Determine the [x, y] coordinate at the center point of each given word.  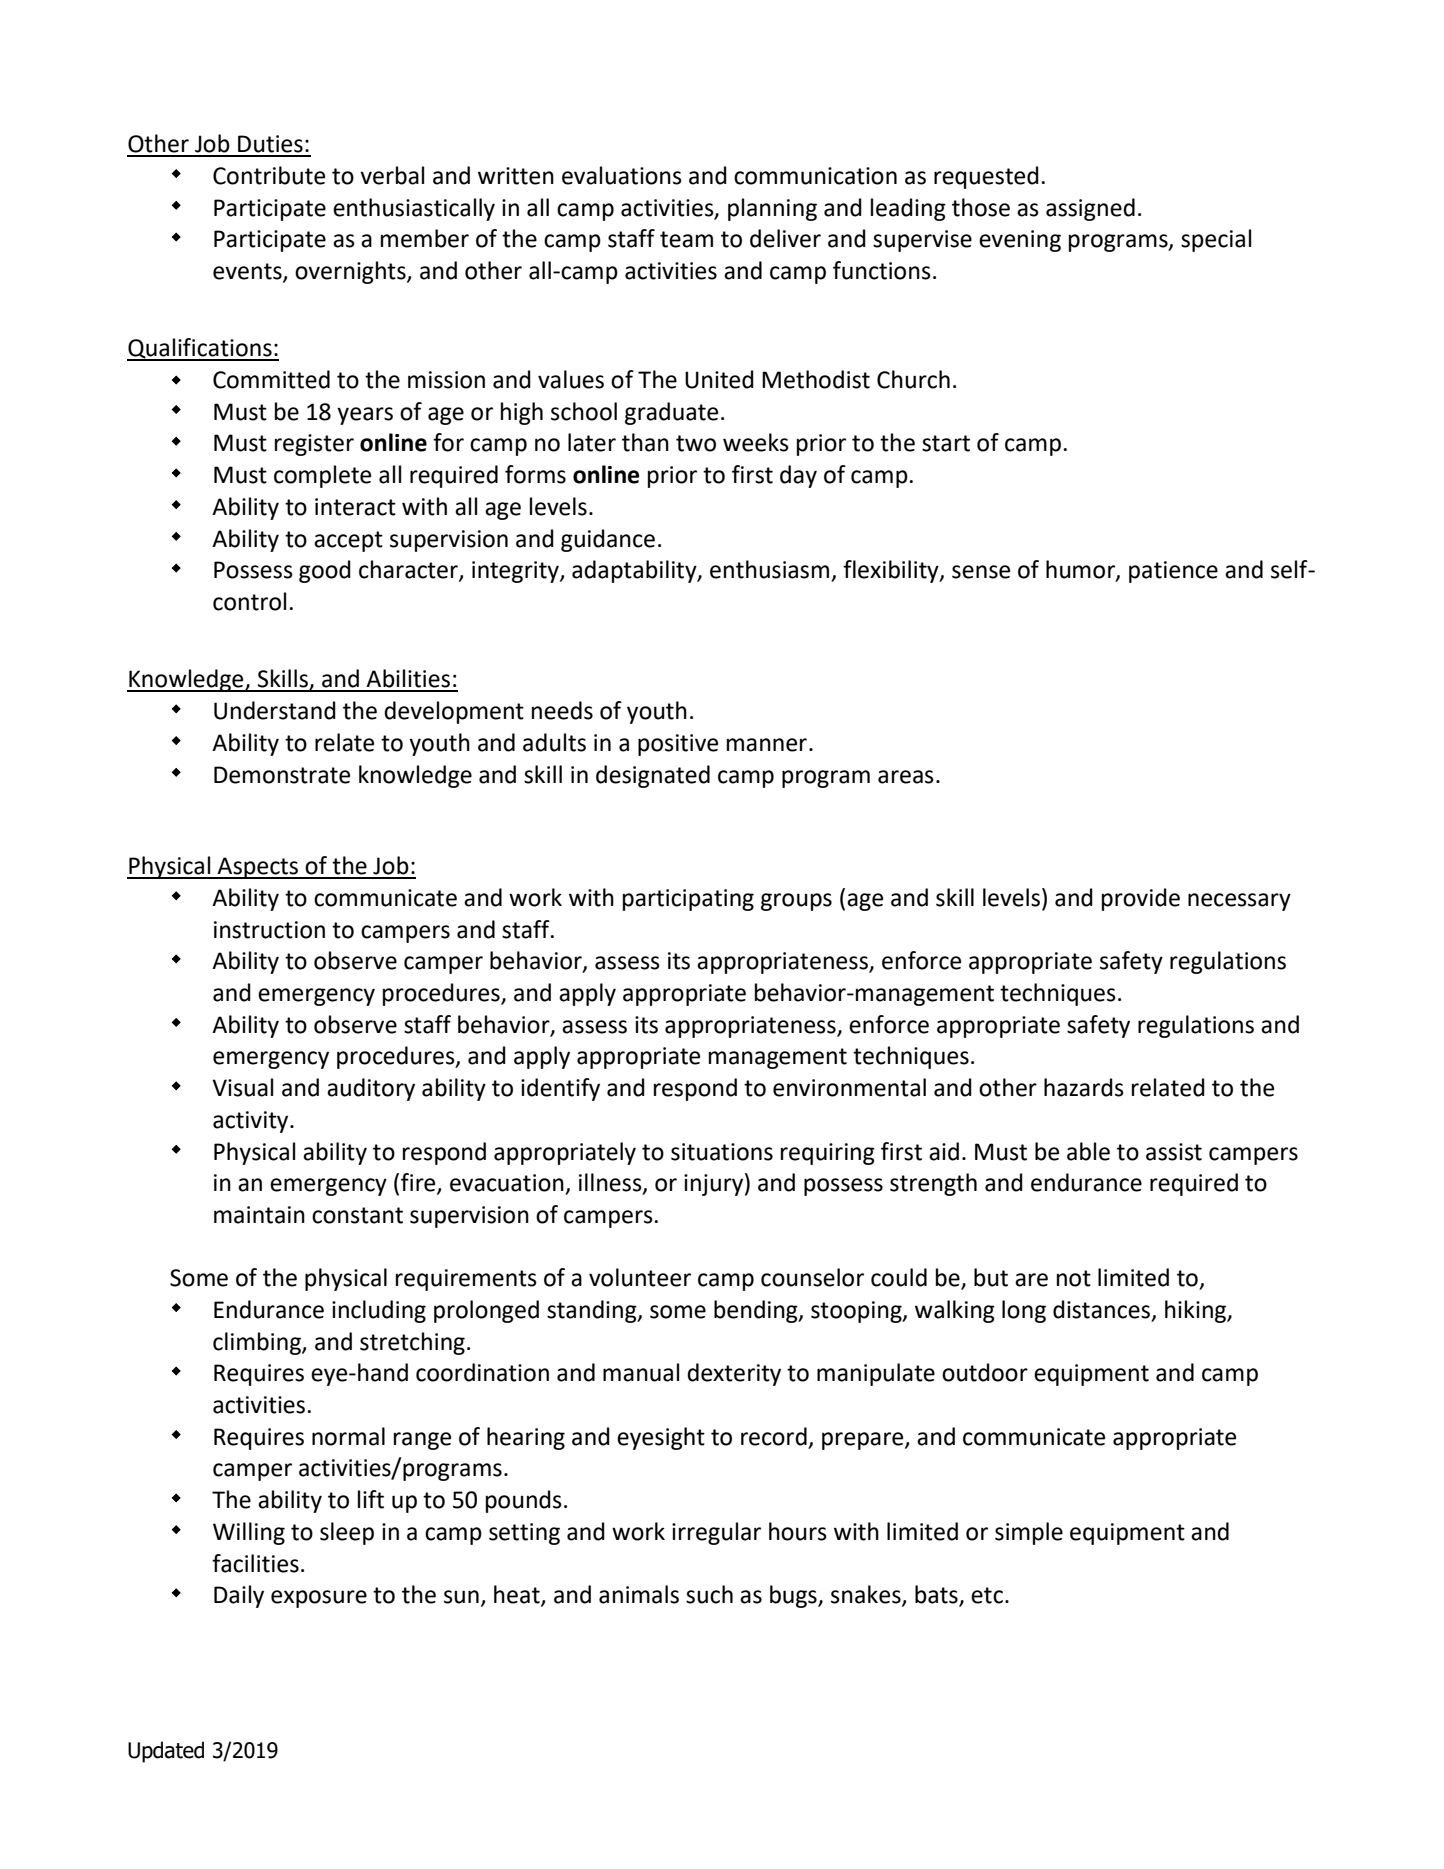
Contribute [269, 175]
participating [688, 900]
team [686, 239]
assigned [1090, 209]
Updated [166, 1752]
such [709, 1594]
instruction [269, 930]
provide [1141, 899]
